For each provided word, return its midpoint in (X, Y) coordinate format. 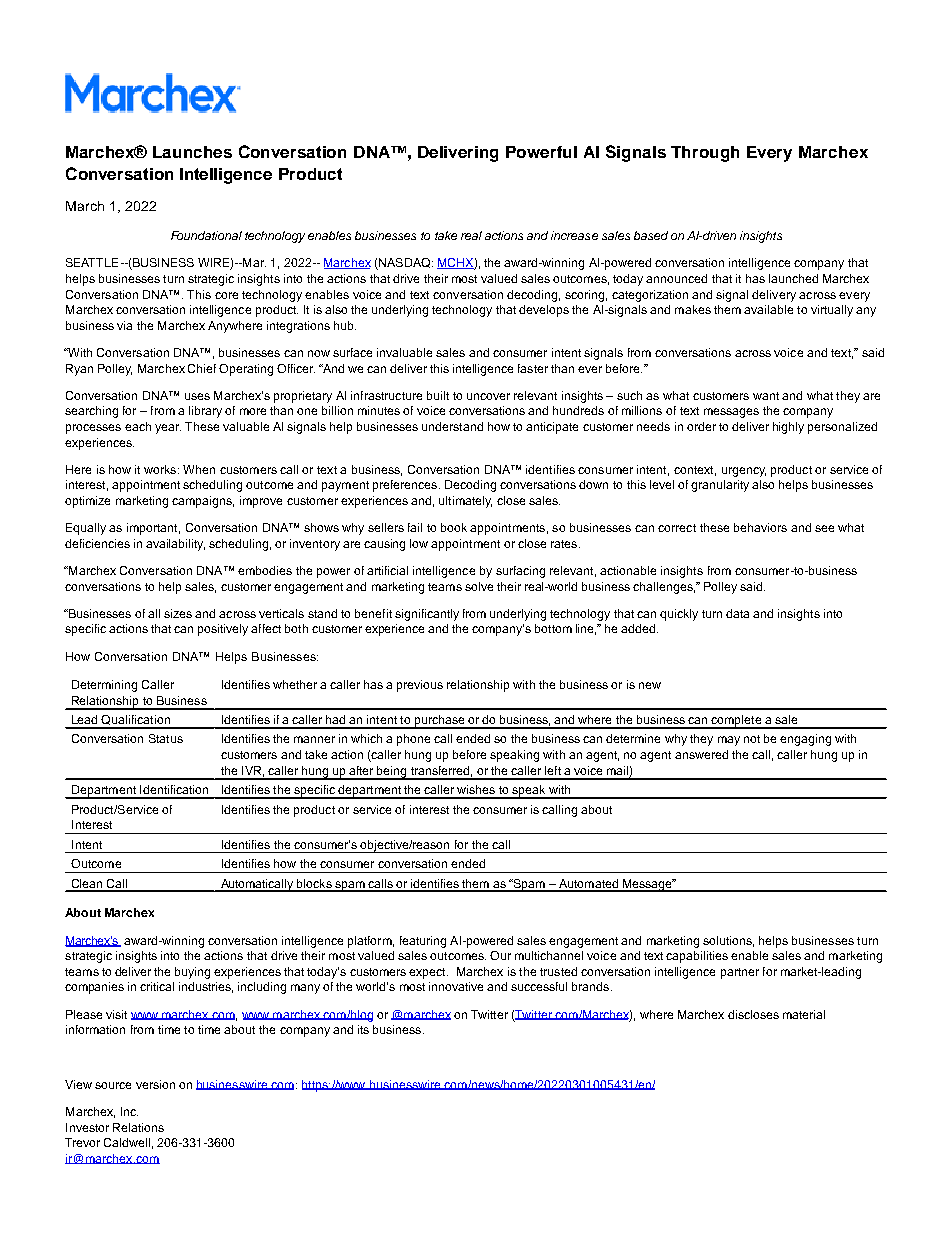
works (161, 469)
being (392, 773)
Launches (192, 152)
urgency (744, 472)
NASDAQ (405, 264)
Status (166, 738)
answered (701, 754)
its (363, 1029)
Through (705, 154)
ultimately (465, 502)
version (155, 1084)
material (804, 1014)
